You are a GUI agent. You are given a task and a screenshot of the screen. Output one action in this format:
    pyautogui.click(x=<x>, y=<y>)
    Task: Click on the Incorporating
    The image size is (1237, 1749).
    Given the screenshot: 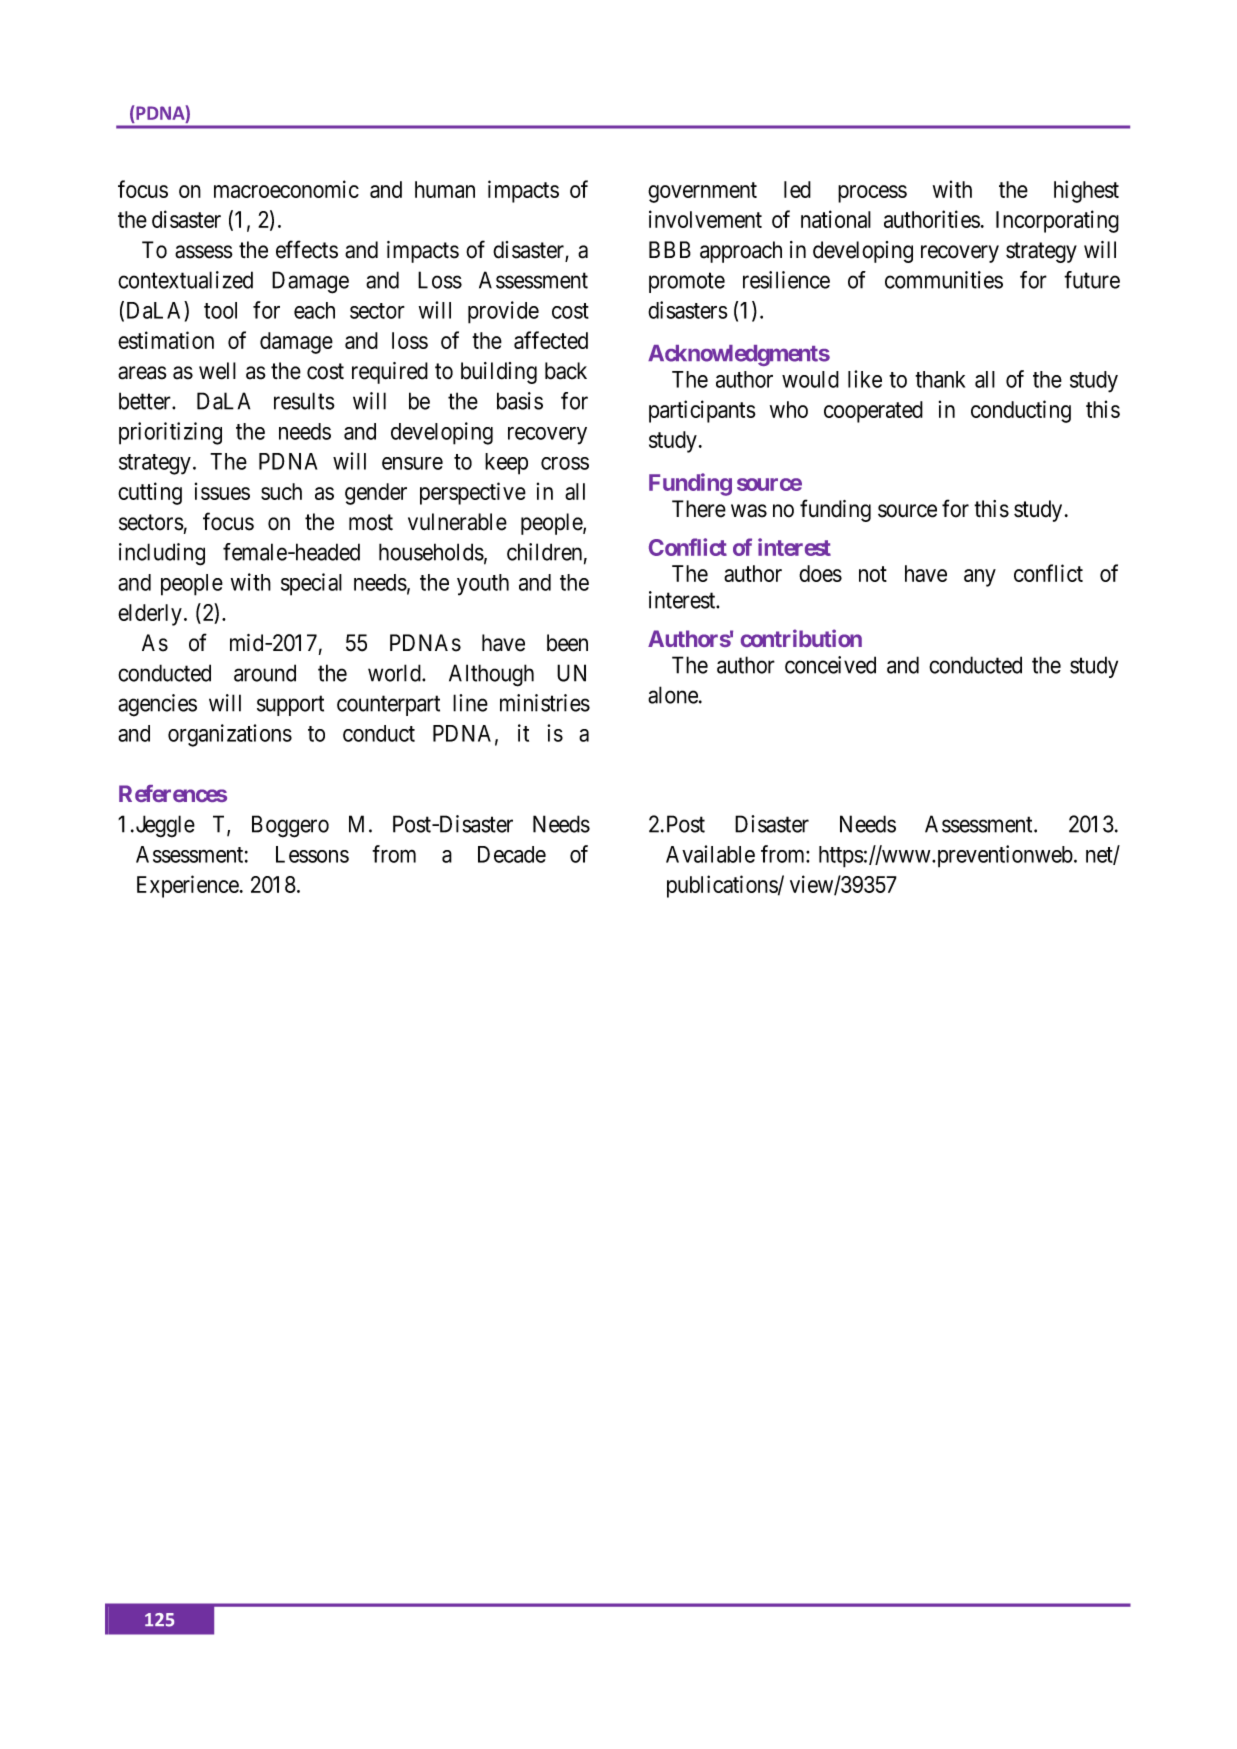 What is the action you would take?
    pyautogui.click(x=1057, y=221)
